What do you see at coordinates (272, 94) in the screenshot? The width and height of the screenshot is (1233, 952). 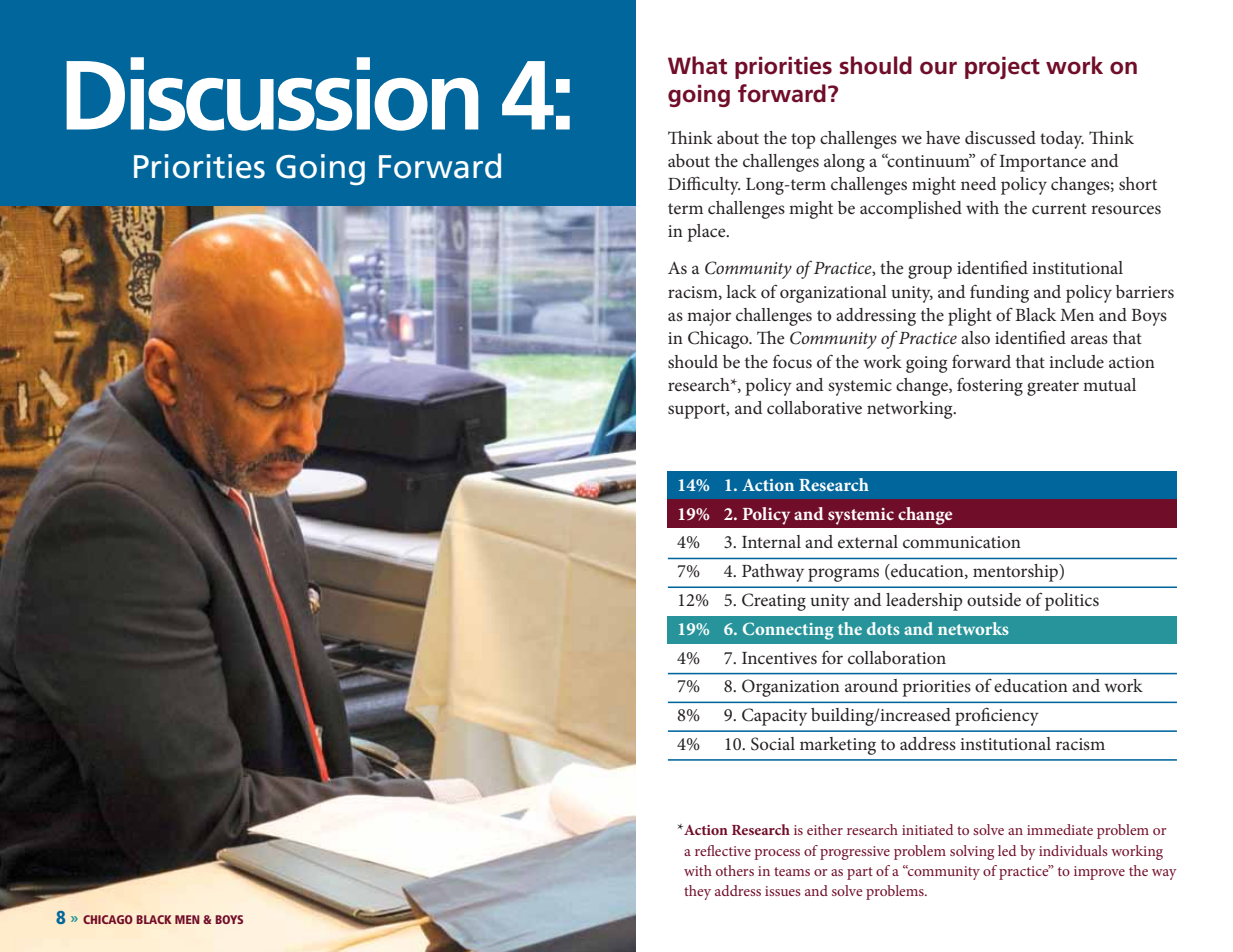 I see `Discussion` at bounding box center [272, 94].
